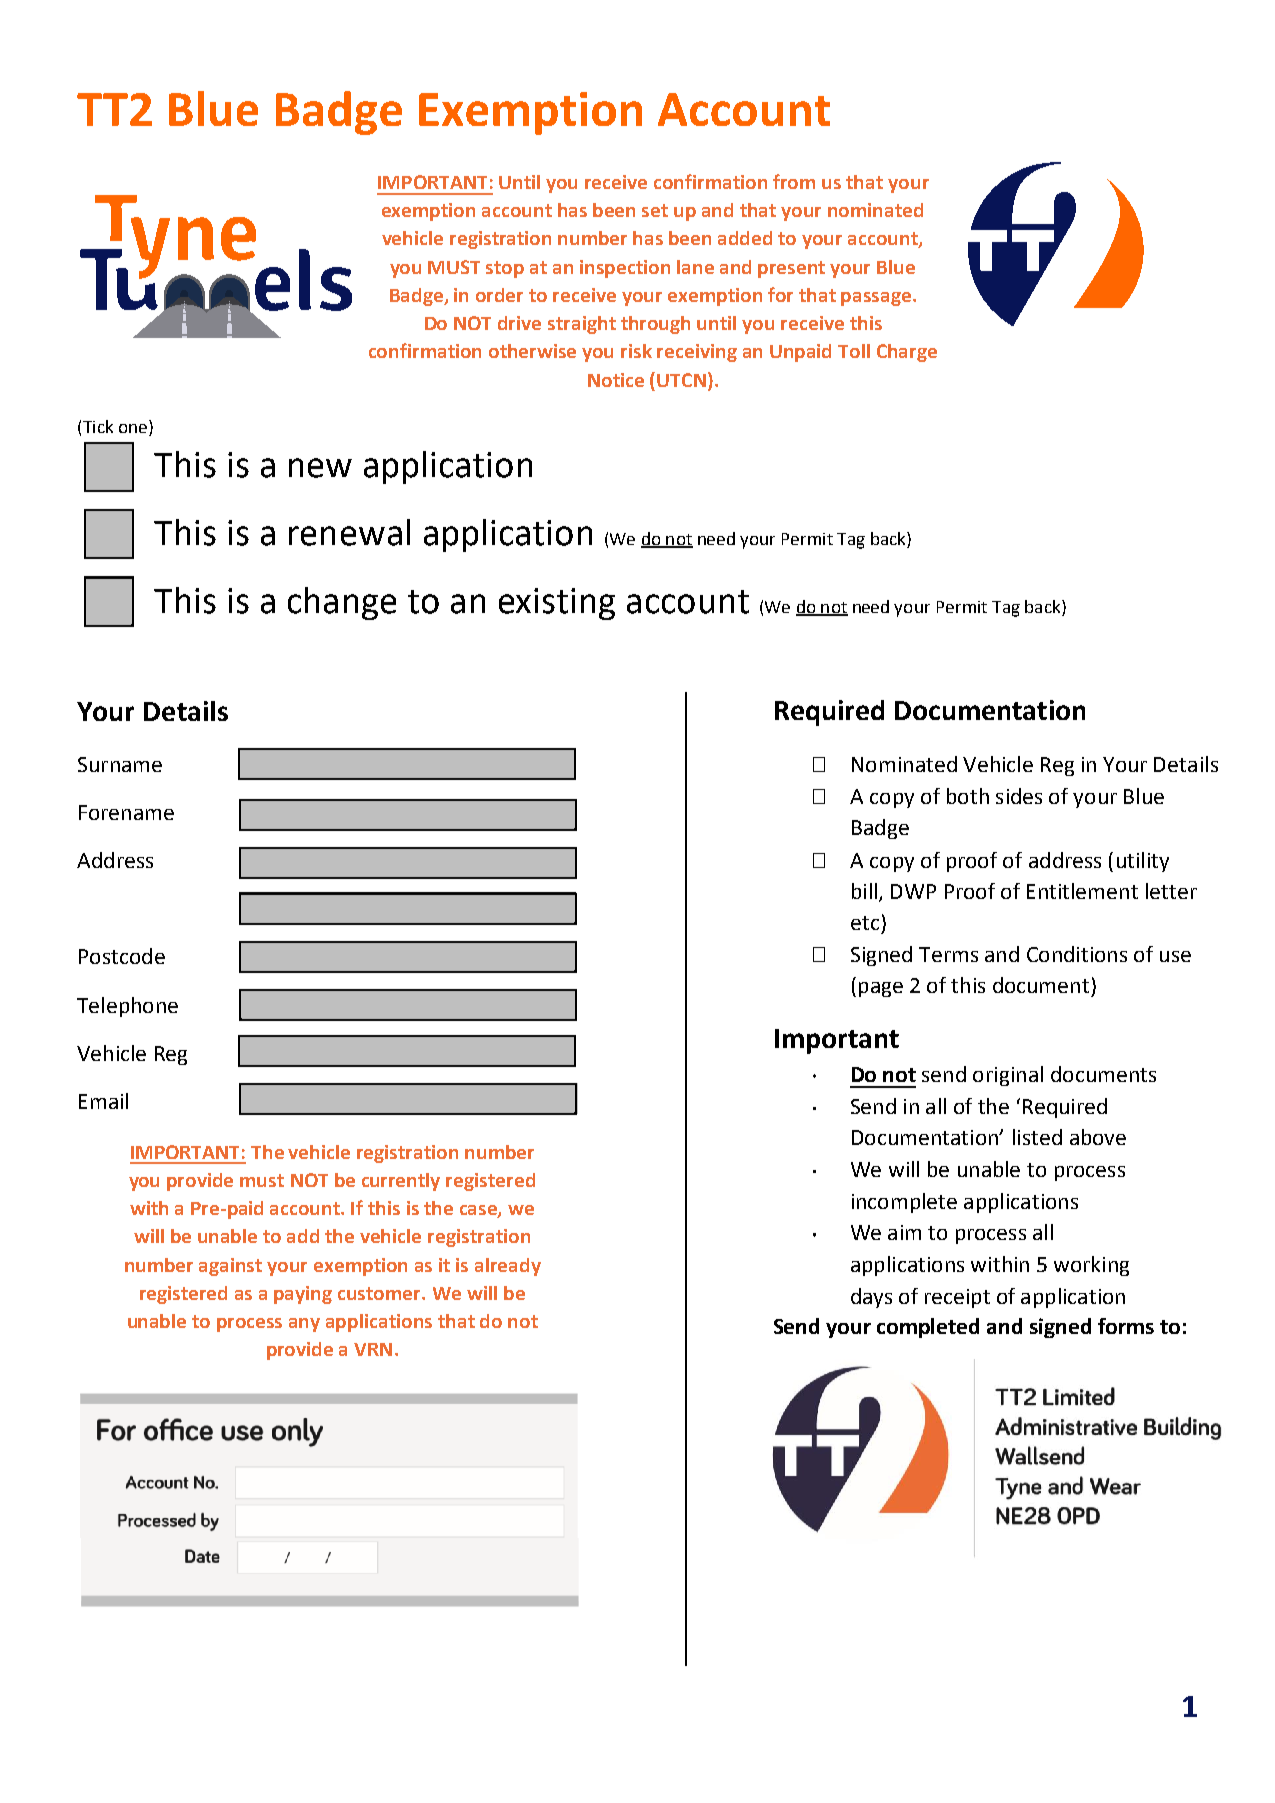  Describe the element at coordinates (1019, 796) in the screenshot. I see `sides` at that location.
